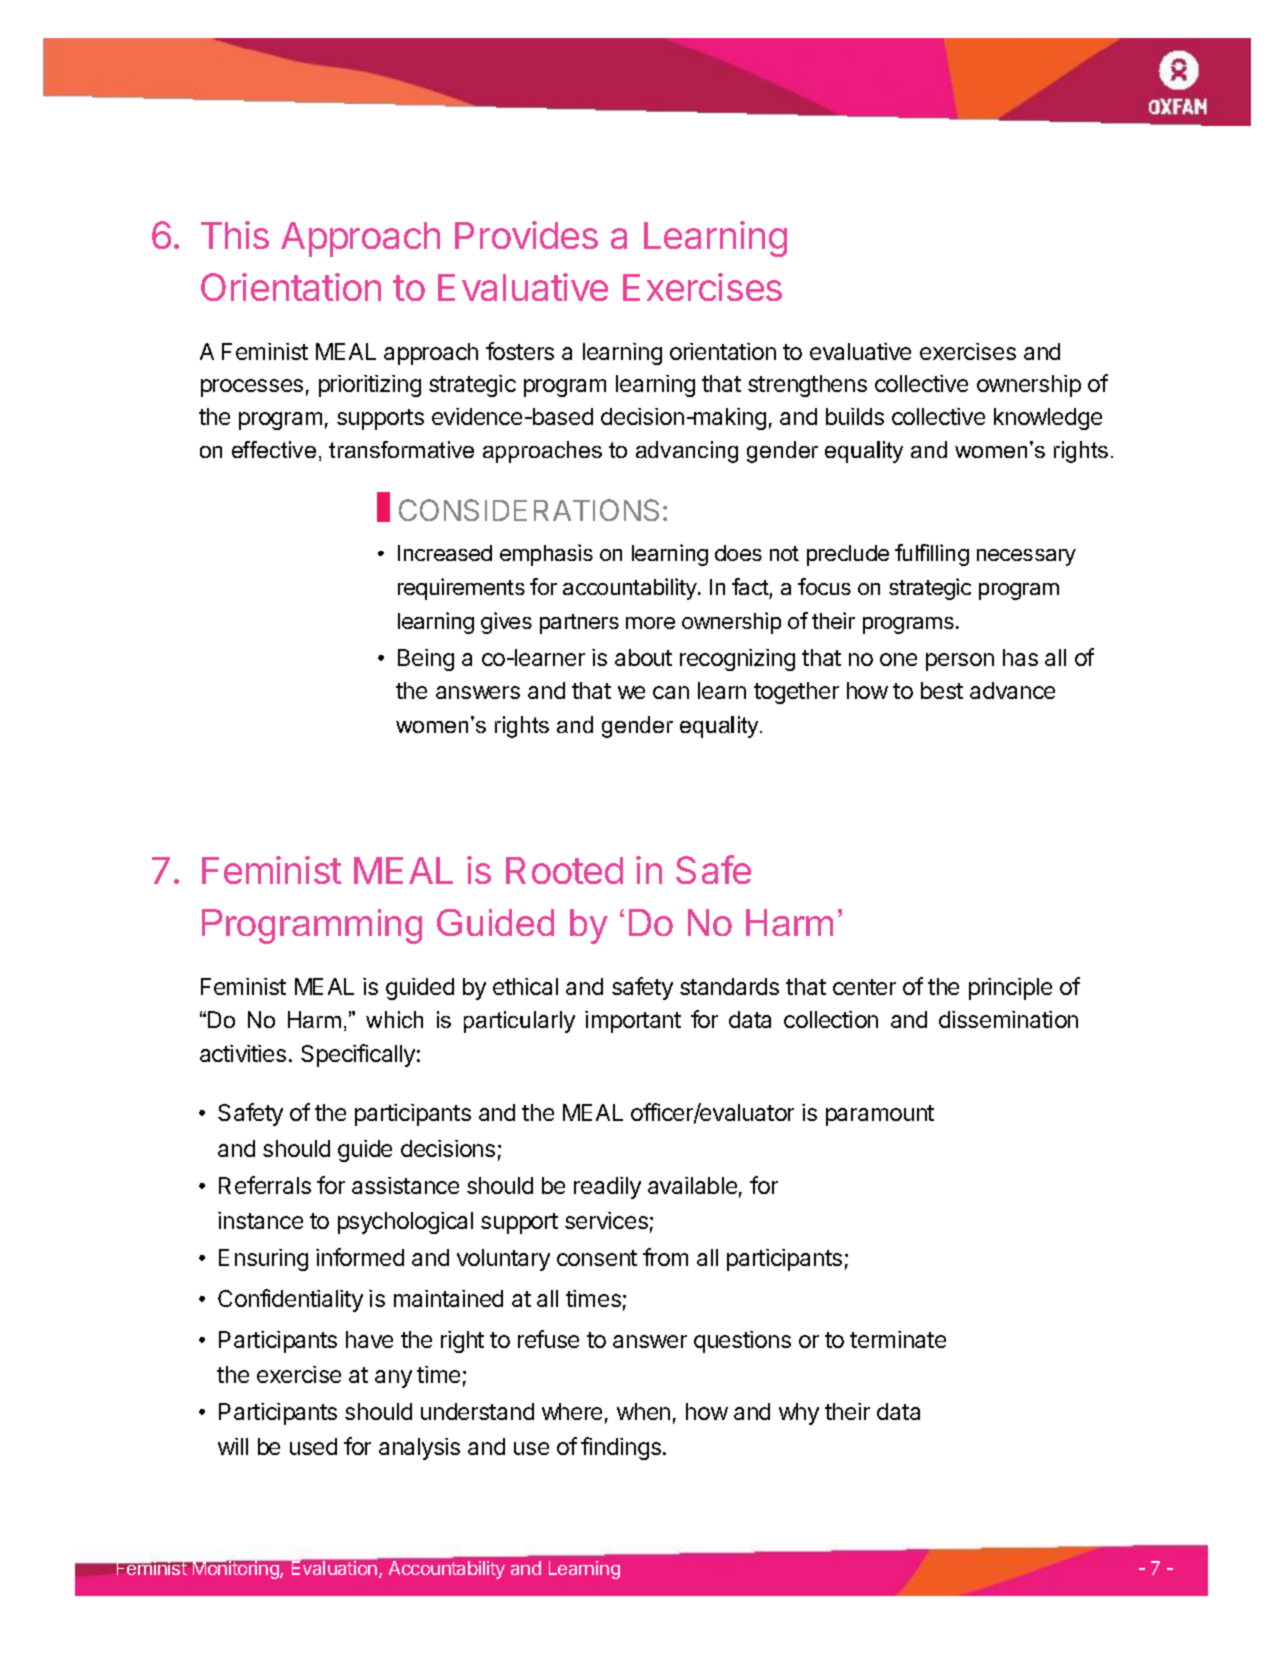 This page has width=1283, height=1661. I want to click on used, so click(313, 1446).
